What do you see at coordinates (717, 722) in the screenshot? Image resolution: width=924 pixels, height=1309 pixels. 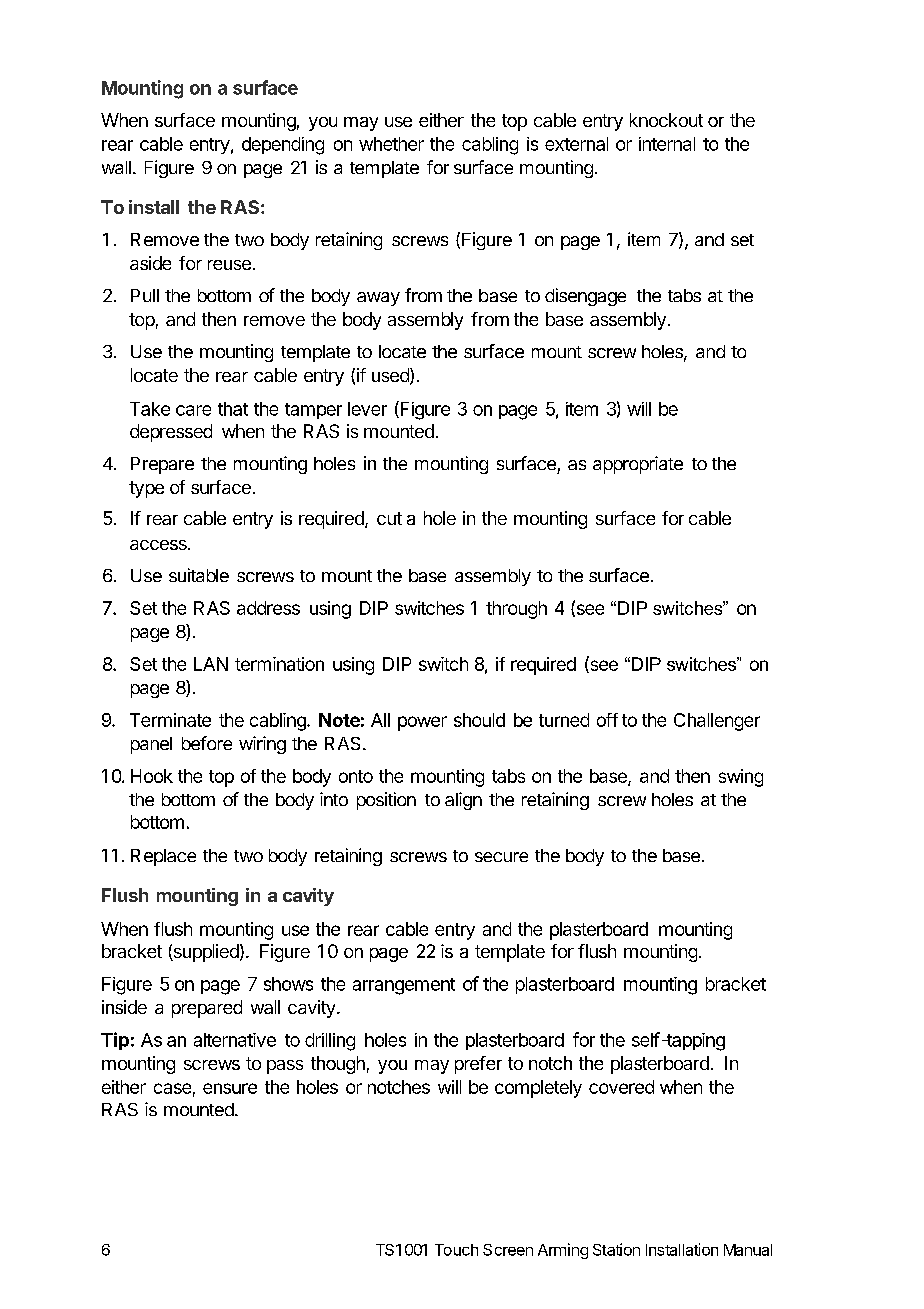 I see `Challenger` at bounding box center [717, 722].
